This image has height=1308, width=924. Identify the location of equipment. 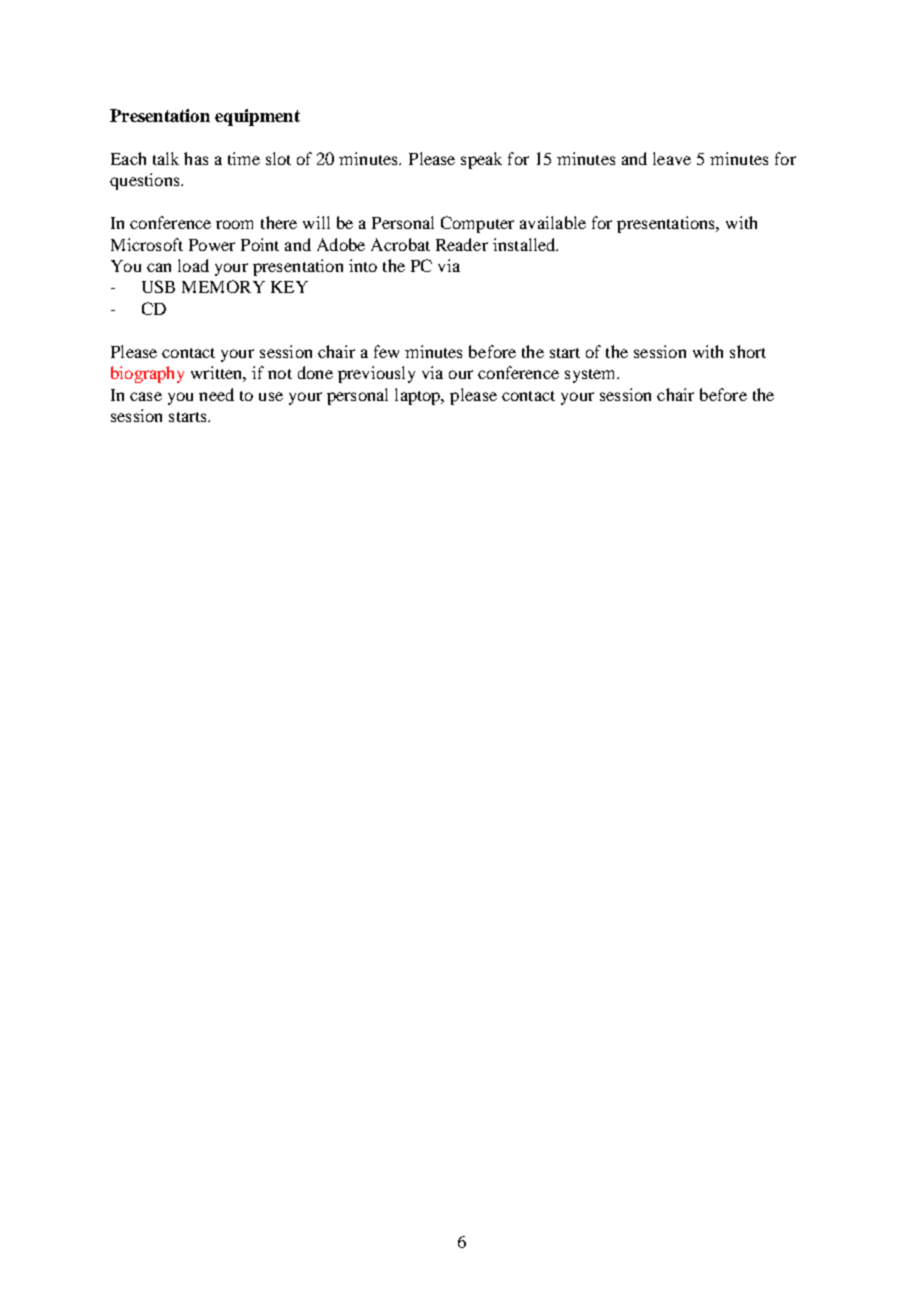
(257, 117).
